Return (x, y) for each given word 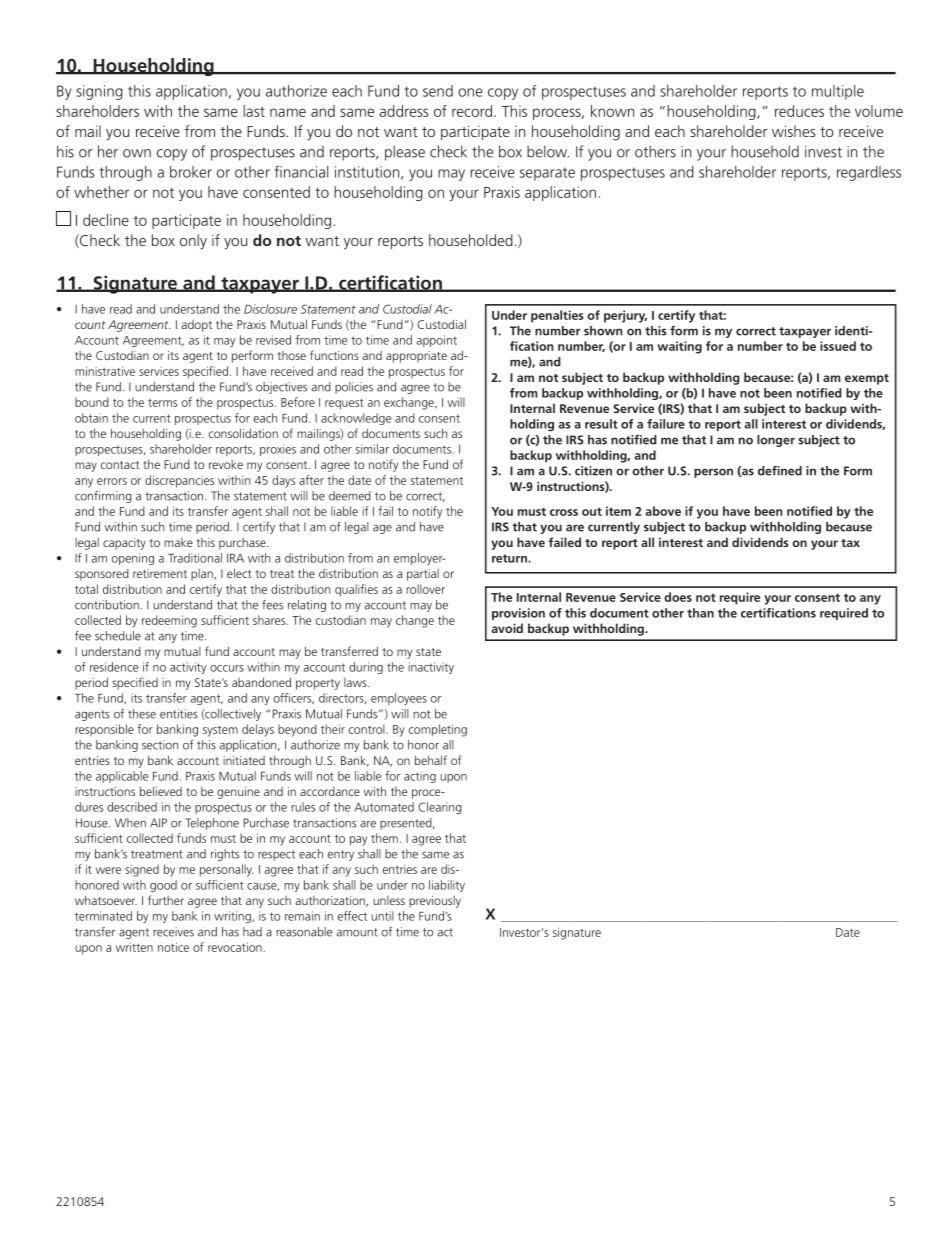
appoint (437, 341)
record (472, 111)
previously (435, 902)
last (254, 111)
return (510, 558)
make (178, 542)
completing (438, 730)
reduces (799, 111)
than (700, 613)
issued (838, 346)
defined (780, 471)
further (166, 900)
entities (179, 714)
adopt (197, 326)
